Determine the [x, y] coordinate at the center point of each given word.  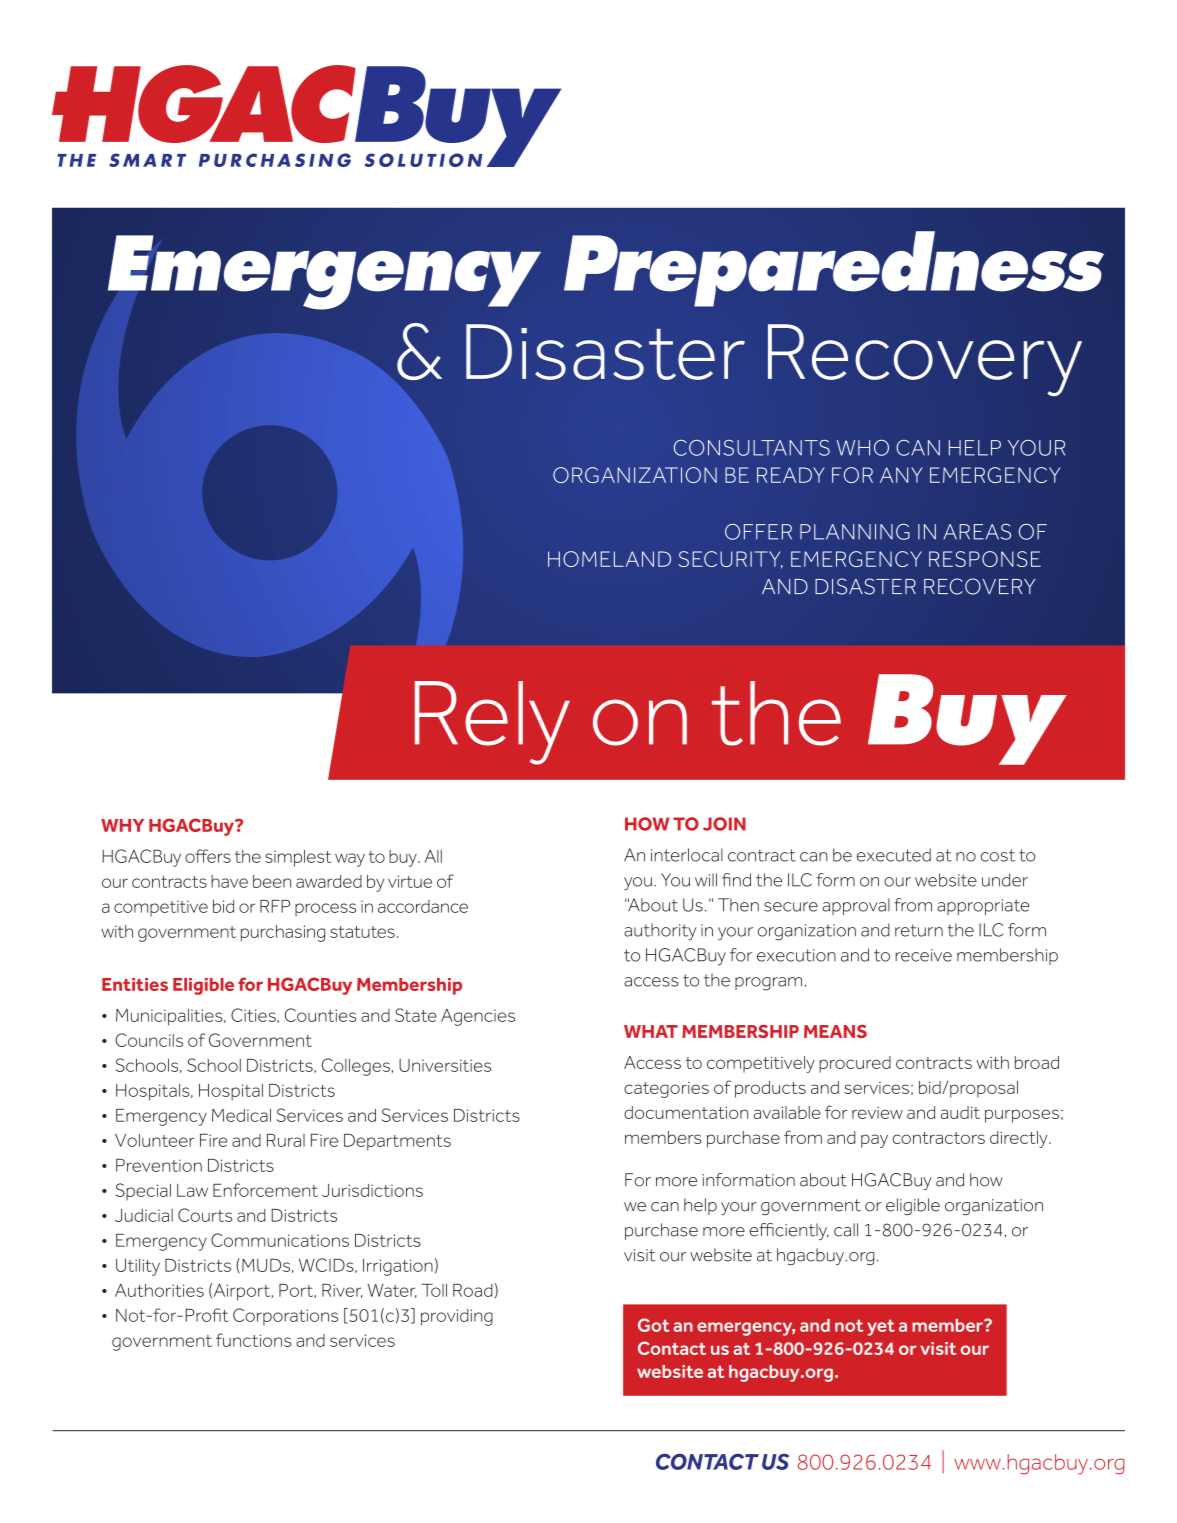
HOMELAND [609, 559]
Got [654, 1325]
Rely [492, 723]
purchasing [283, 933]
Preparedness [834, 269]
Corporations [285, 1317]
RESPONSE [985, 559]
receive [923, 955]
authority [660, 932]
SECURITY [730, 560]
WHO [863, 448]
